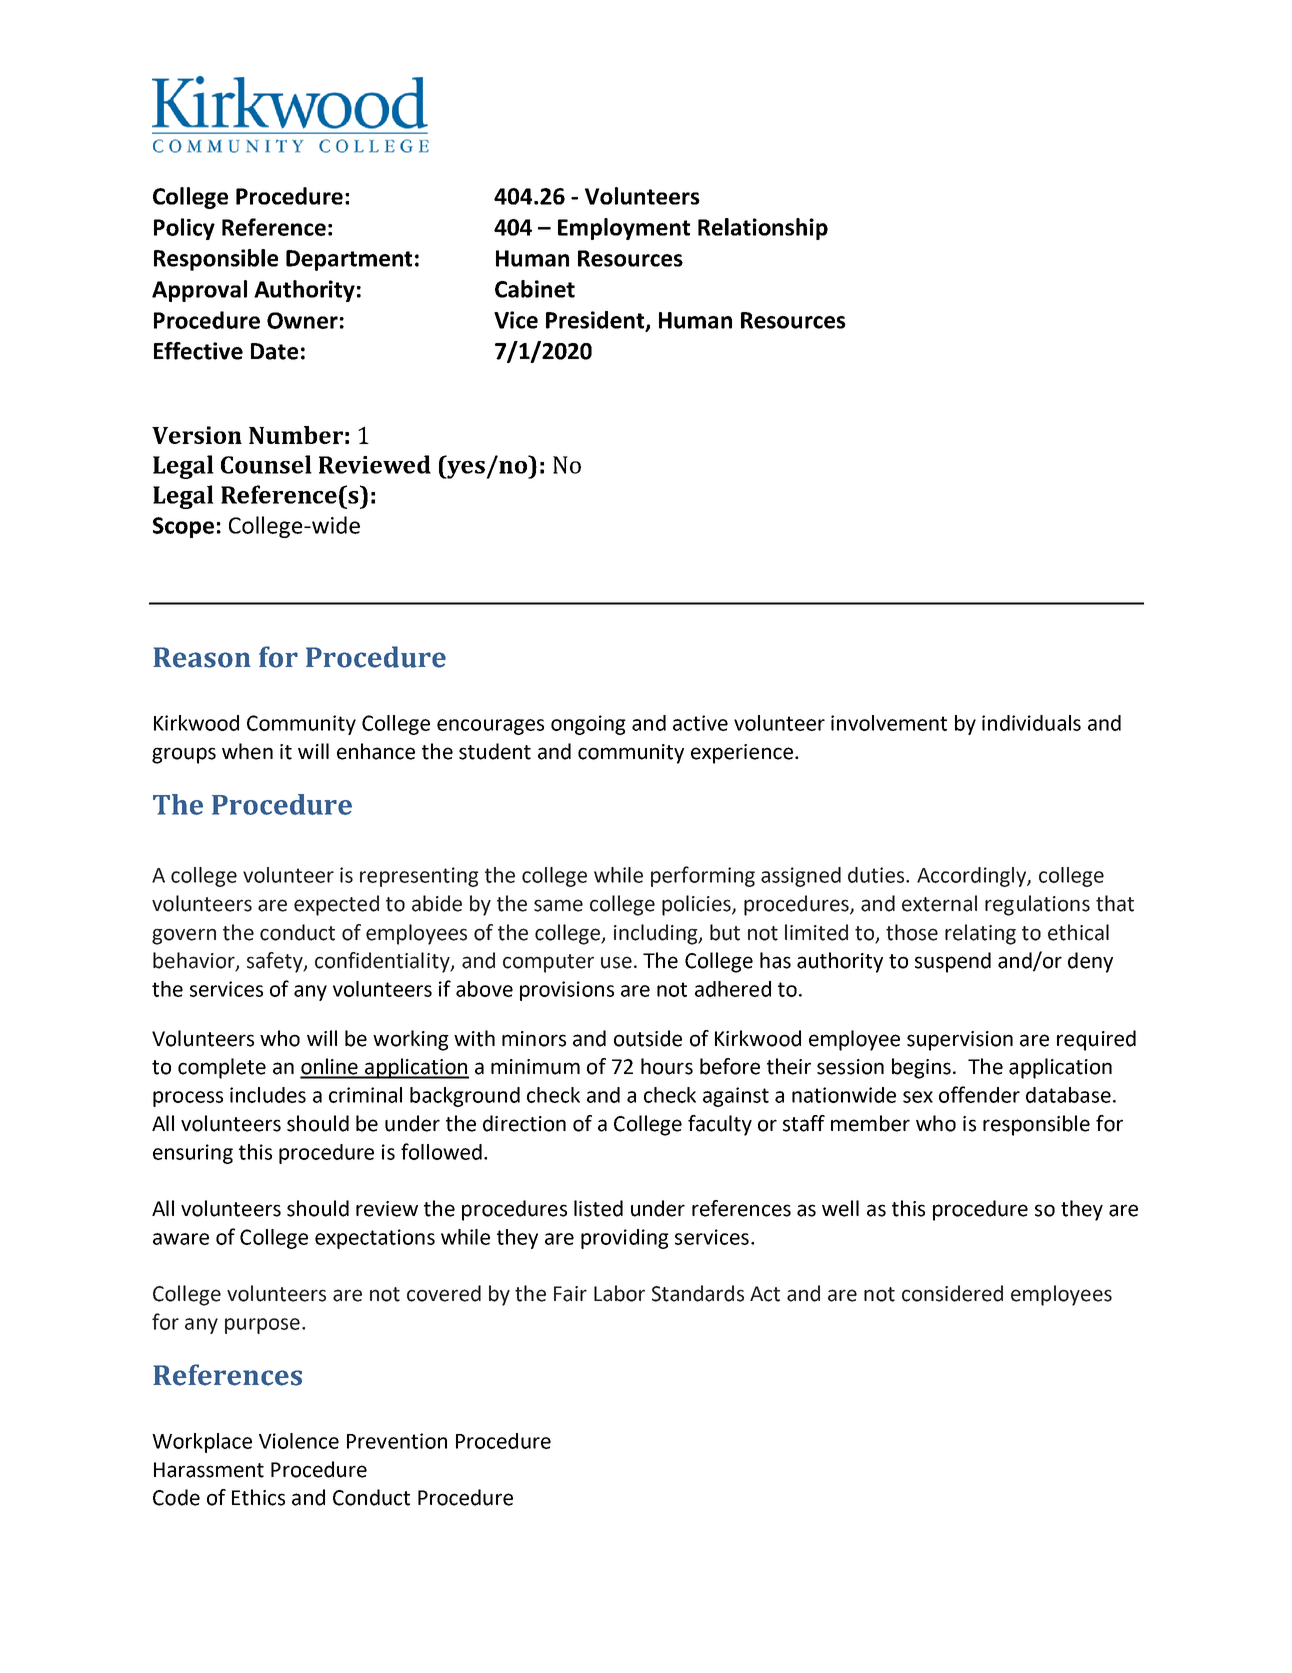 The image size is (1292, 1673). Describe the element at coordinates (336, 905) in the screenshot. I see `expected` at that location.
